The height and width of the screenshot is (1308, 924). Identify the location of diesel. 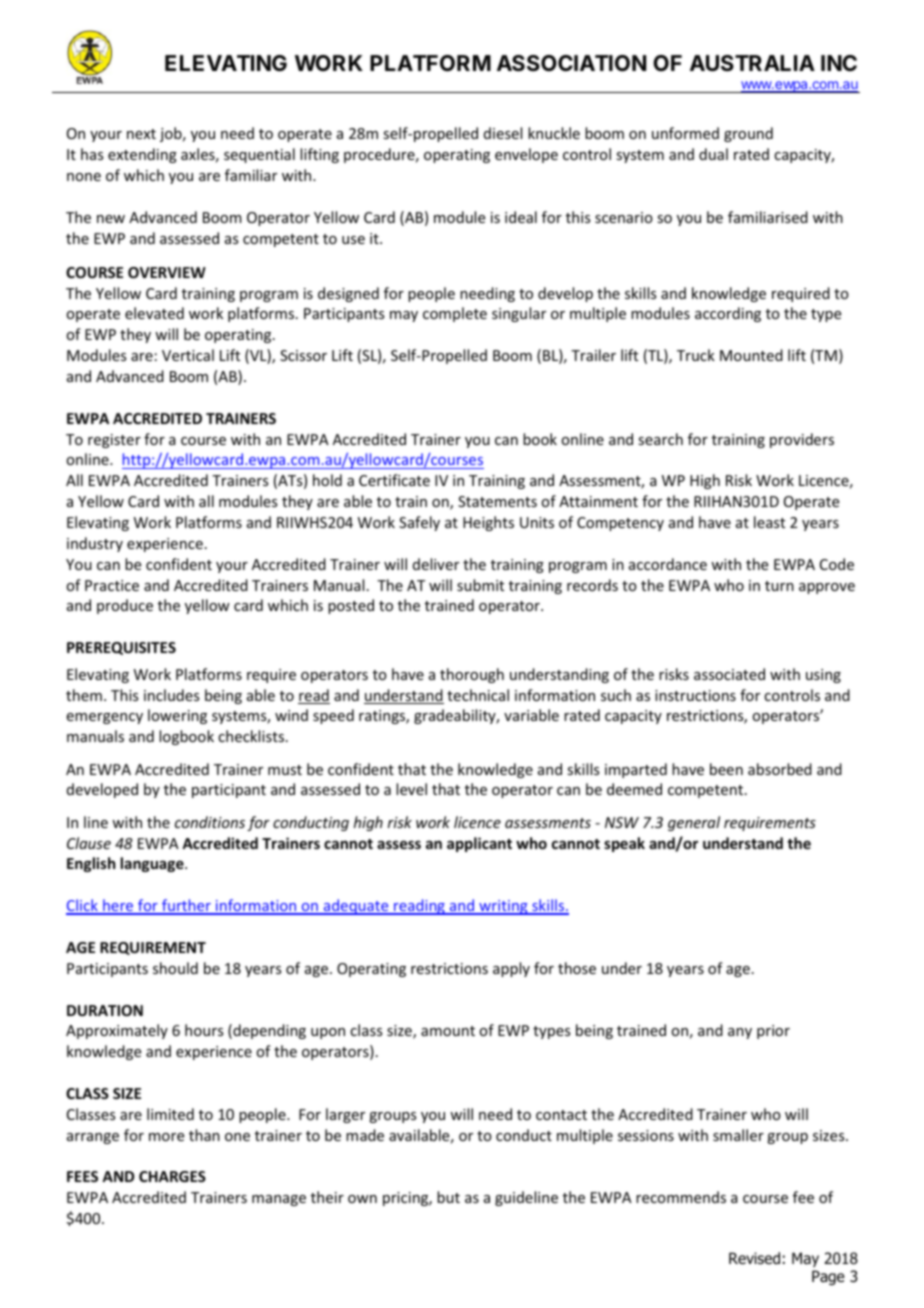
(503, 133).
